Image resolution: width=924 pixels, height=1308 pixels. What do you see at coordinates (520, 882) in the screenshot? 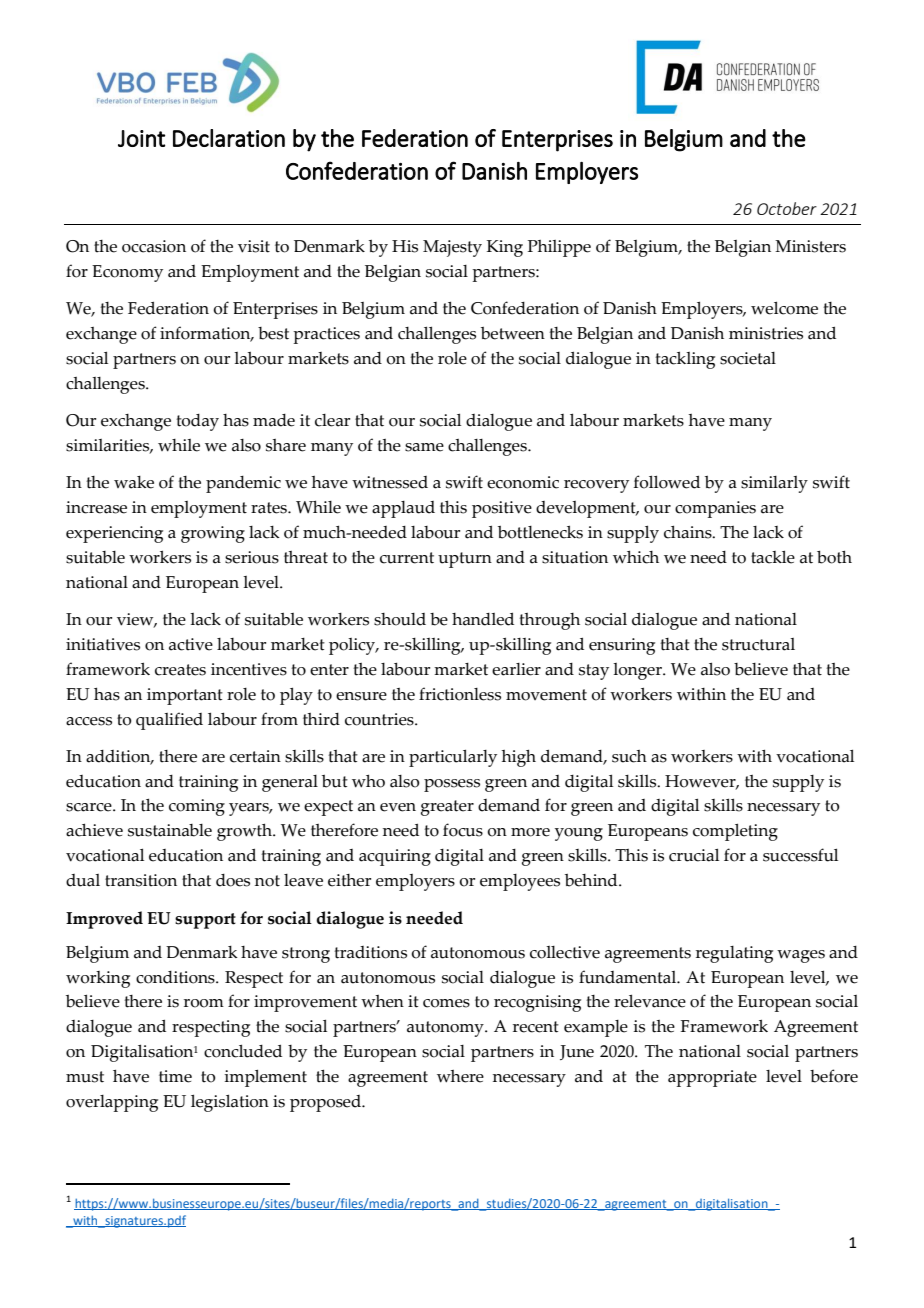
I see `employees` at bounding box center [520, 882].
